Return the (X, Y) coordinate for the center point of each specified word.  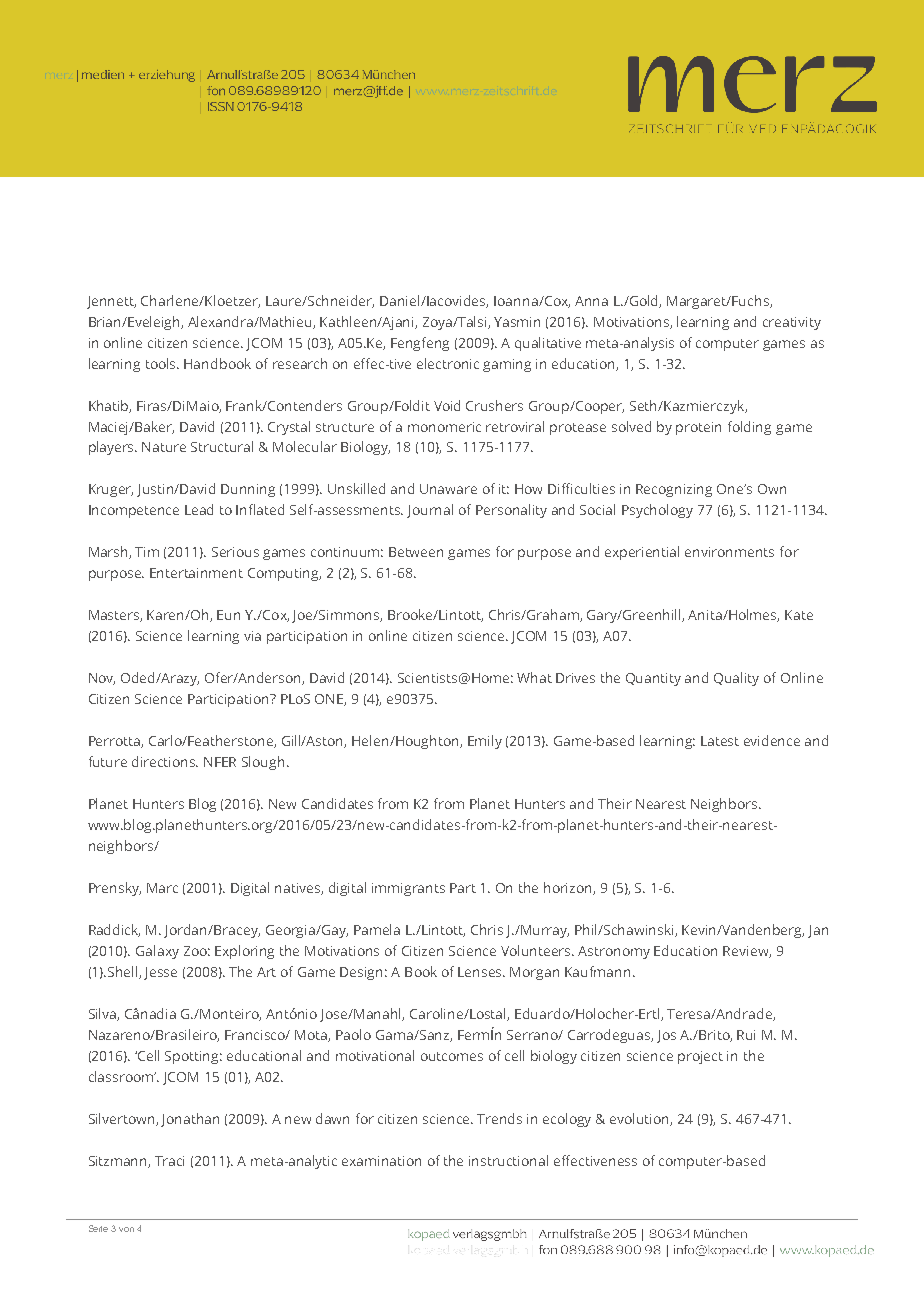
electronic (448, 363)
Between (416, 552)
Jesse (160, 973)
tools (162, 363)
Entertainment (196, 573)
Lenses (481, 972)
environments (729, 552)
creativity (792, 323)
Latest (720, 741)
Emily (485, 742)
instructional (508, 1160)
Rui (746, 1035)
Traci (169, 1161)
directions (165, 761)
